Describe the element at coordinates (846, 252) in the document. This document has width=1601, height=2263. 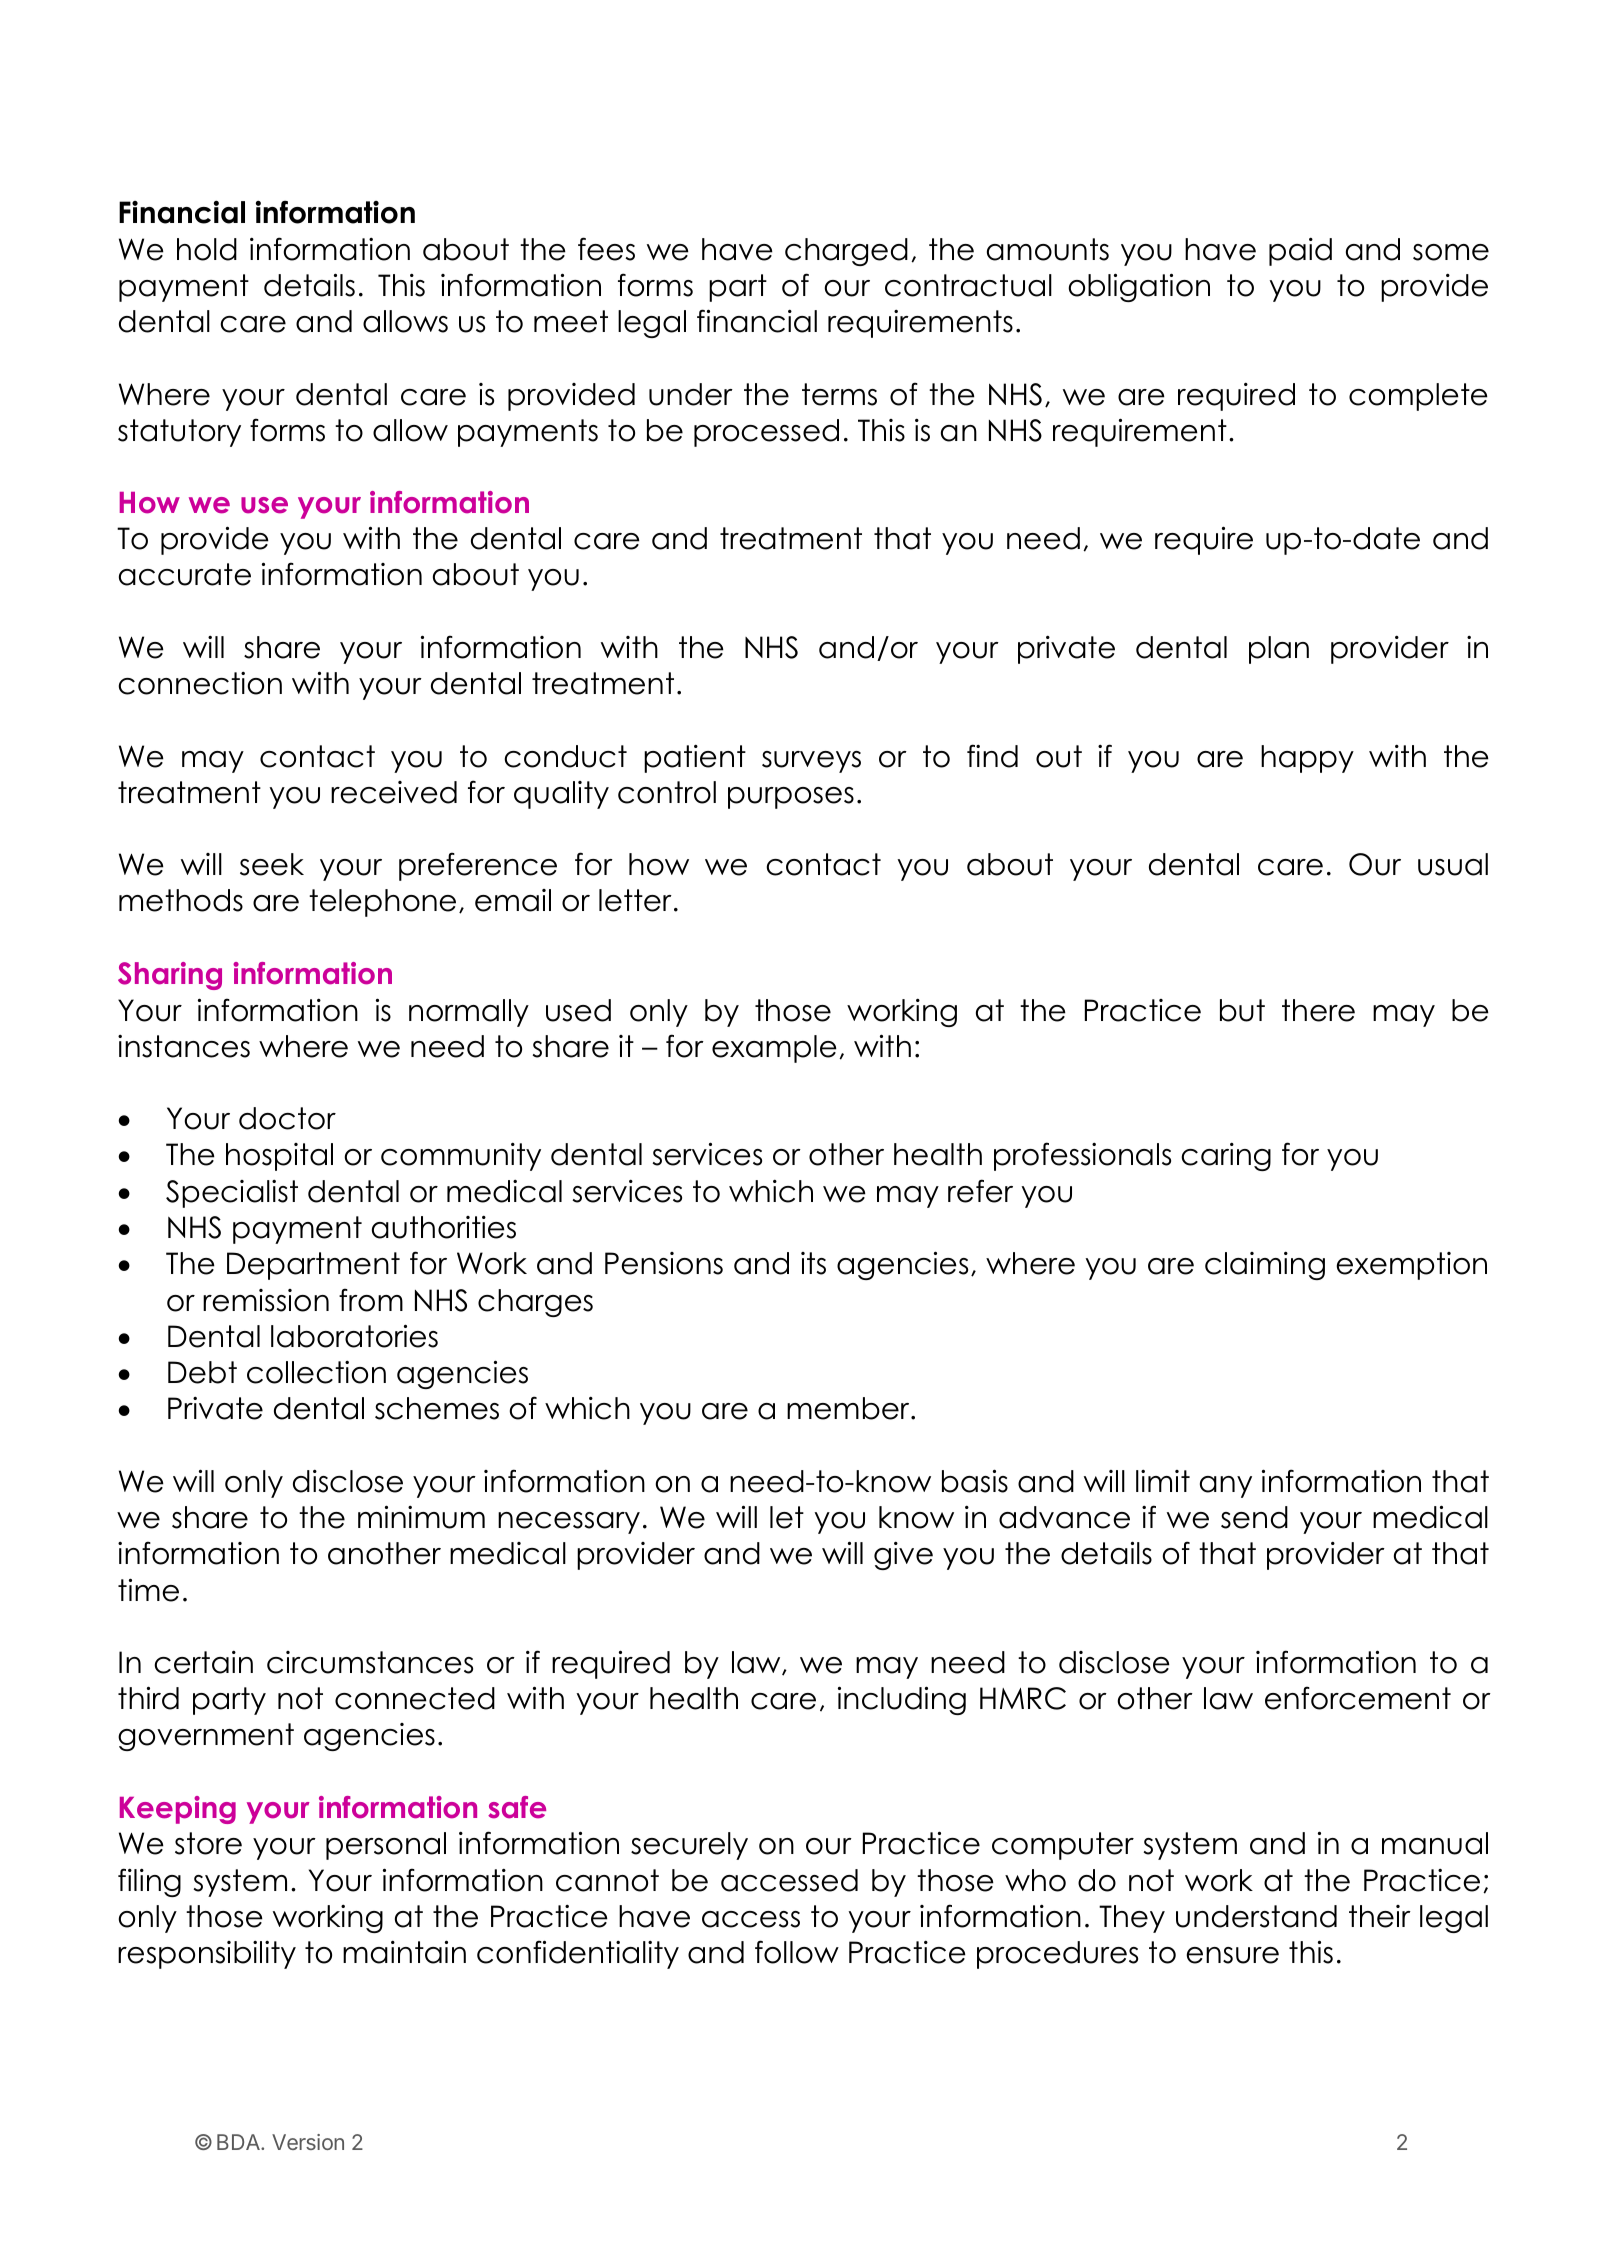
I see `charged` at that location.
